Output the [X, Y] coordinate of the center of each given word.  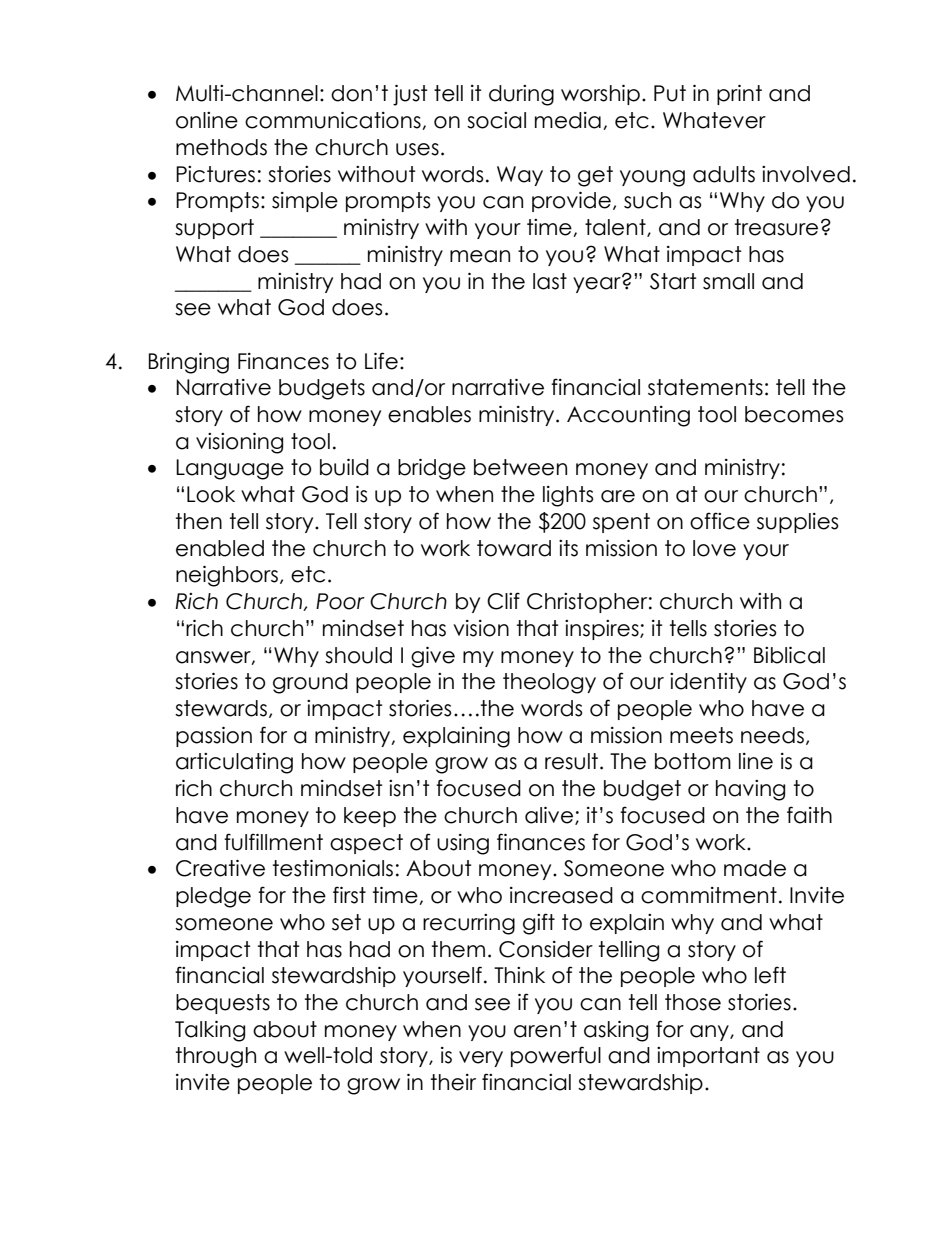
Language [230, 469]
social [496, 120]
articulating [234, 763]
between [520, 467]
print [739, 95]
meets [701, 735]
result [571, 761]
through [216, 1057]
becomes [794, 414]
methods [221, 147]
